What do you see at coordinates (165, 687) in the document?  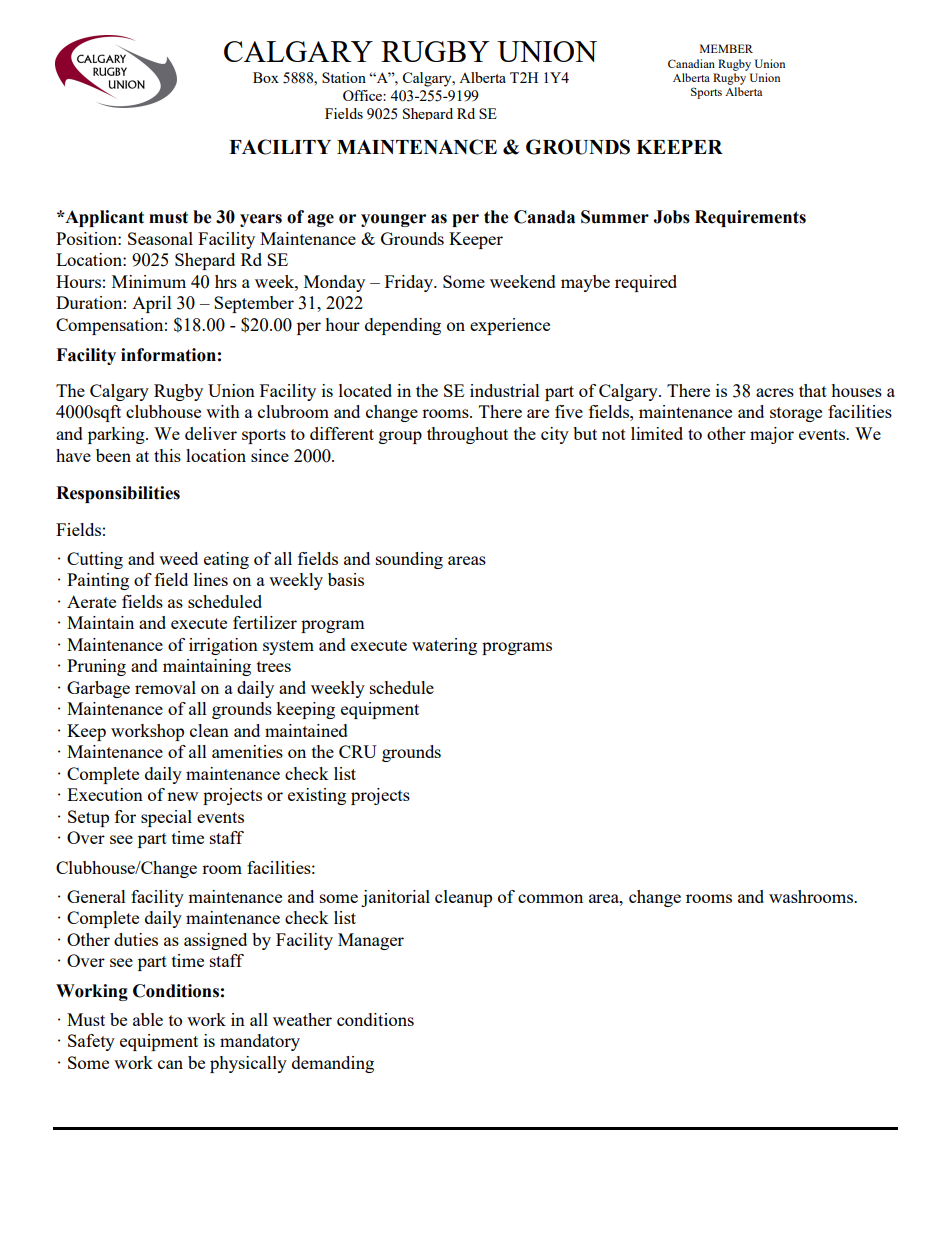 I see `removal` at bounding box center [165, 687].
